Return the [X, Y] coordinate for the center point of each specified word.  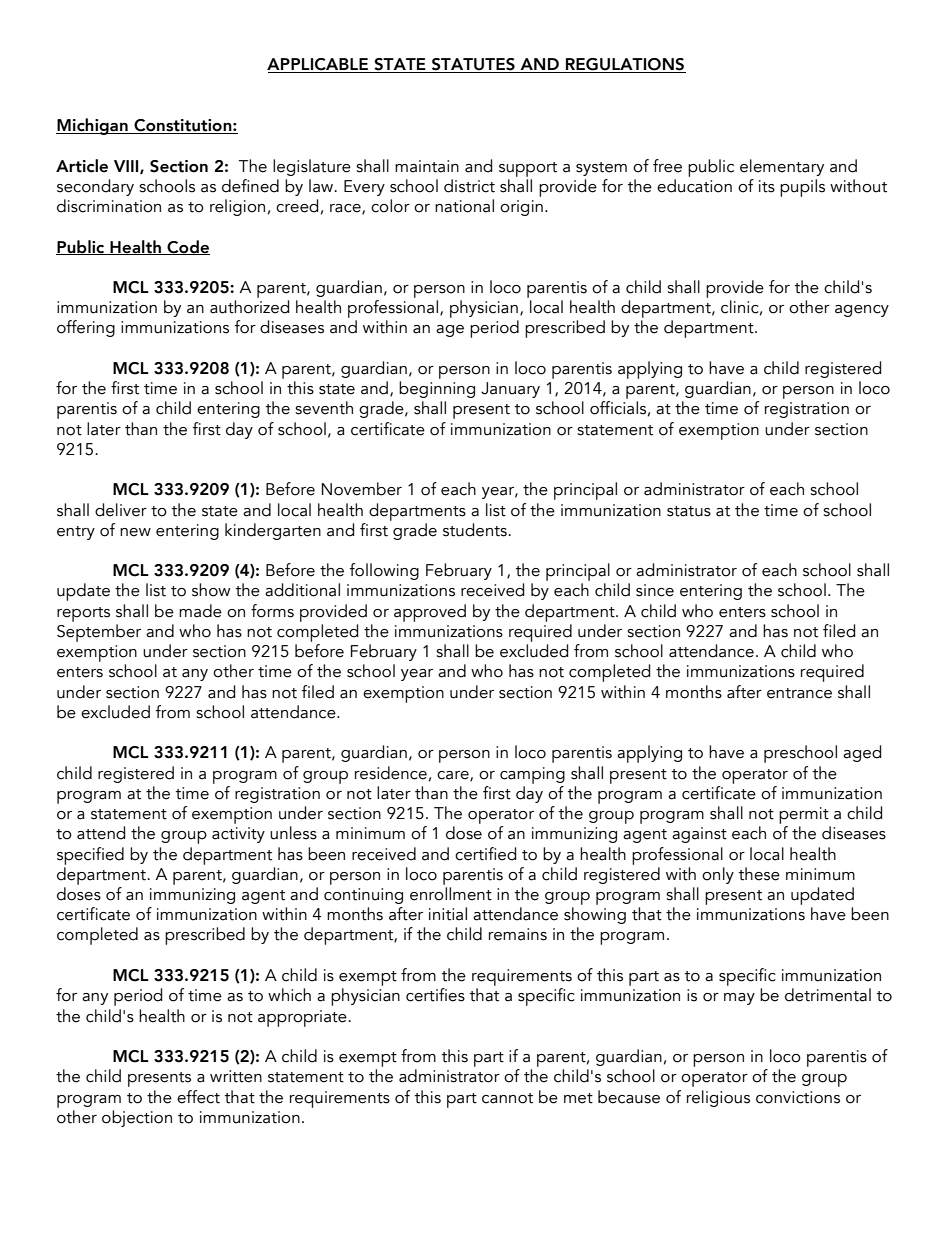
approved [430, 613]
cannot [507, 1098]
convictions [798, 1097]
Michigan [93, 126]
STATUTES [473, 65]
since [655, 590]
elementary [782, 167]
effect [198, 1097]
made [200, 611]
